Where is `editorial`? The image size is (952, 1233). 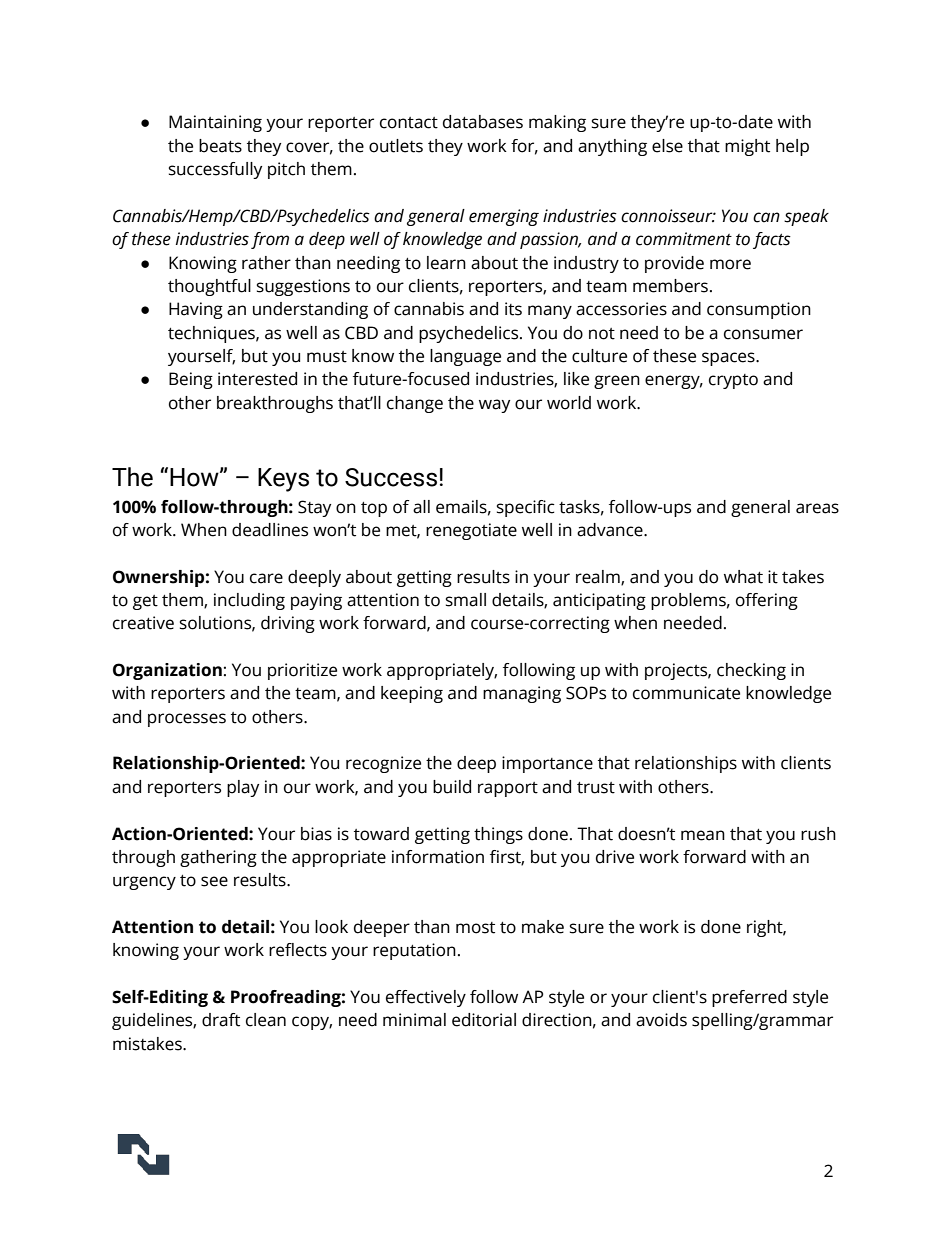
editorial is located at coordinates (484, 1020).
